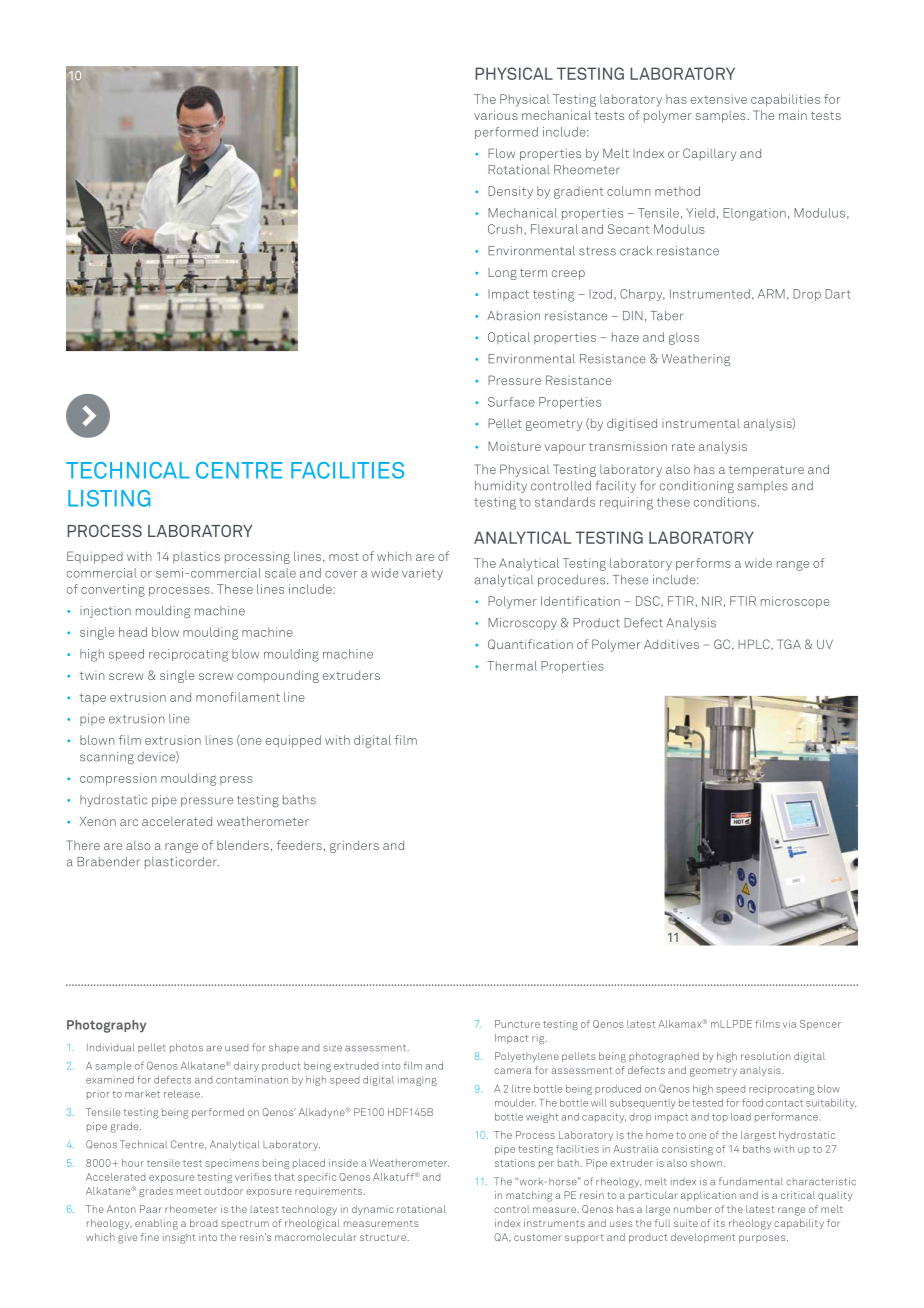 This image has width=924, height=1308. I want to click on various, so click(496, 115).
